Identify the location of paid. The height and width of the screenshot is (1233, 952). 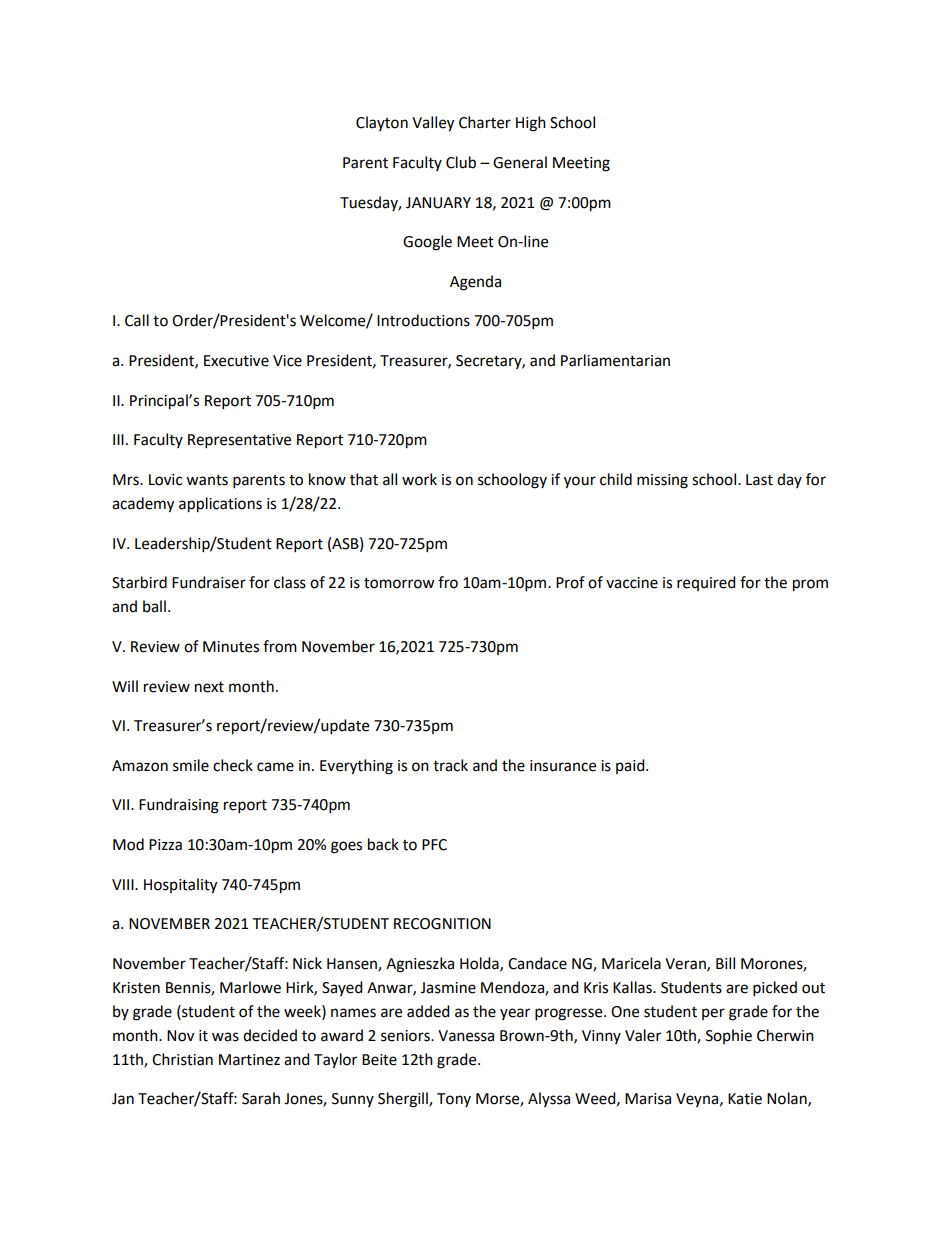
(631, 766).
